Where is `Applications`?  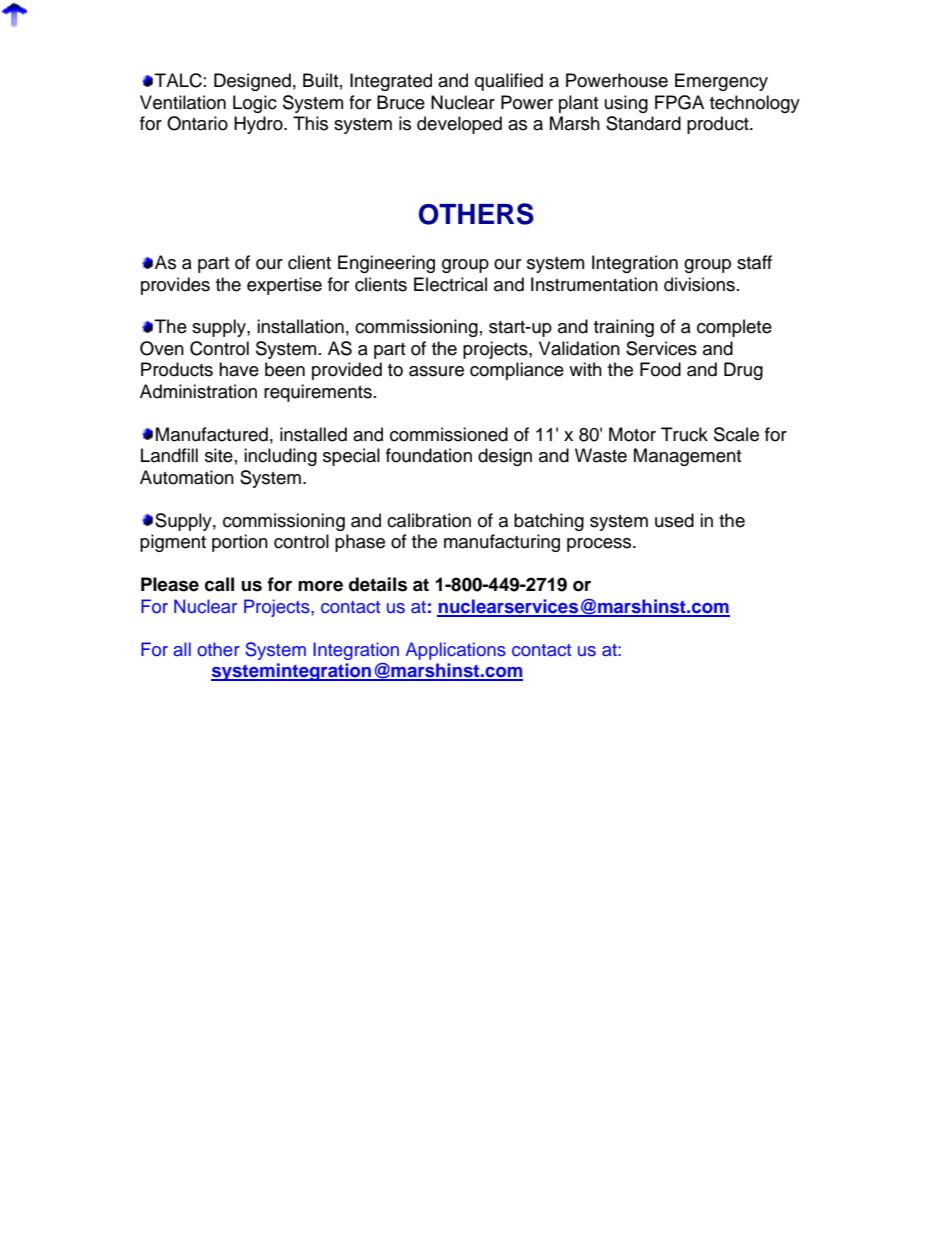
Applications is located at coordinates (455, 651).
